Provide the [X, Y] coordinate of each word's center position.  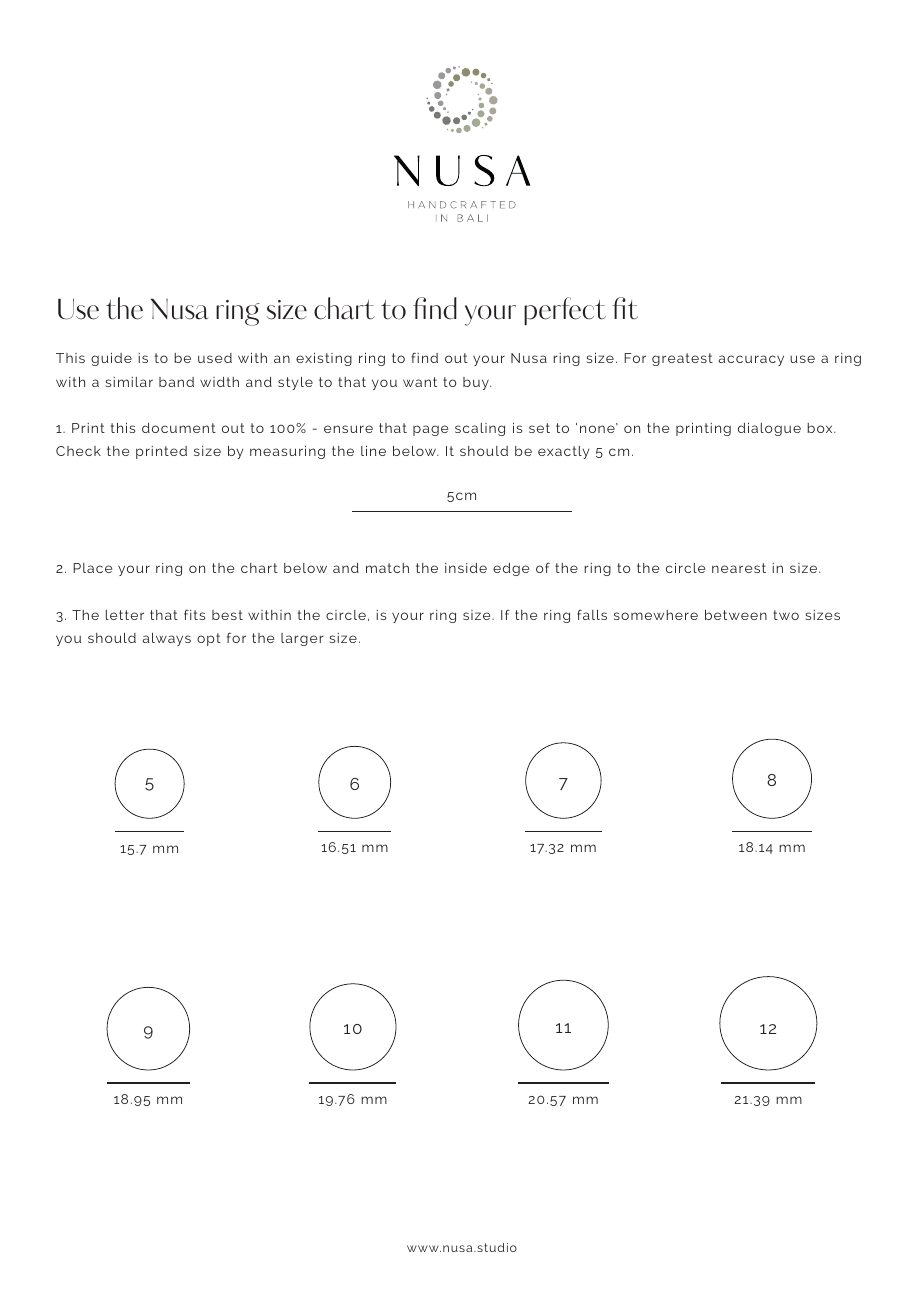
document [179, 428]
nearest [739, 568]
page [430, 430]
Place [92, 568]
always [167, 639]
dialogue [769, 429]
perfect [565, 311]
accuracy [751, 360]
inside [466, 568]
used [215, 358]
